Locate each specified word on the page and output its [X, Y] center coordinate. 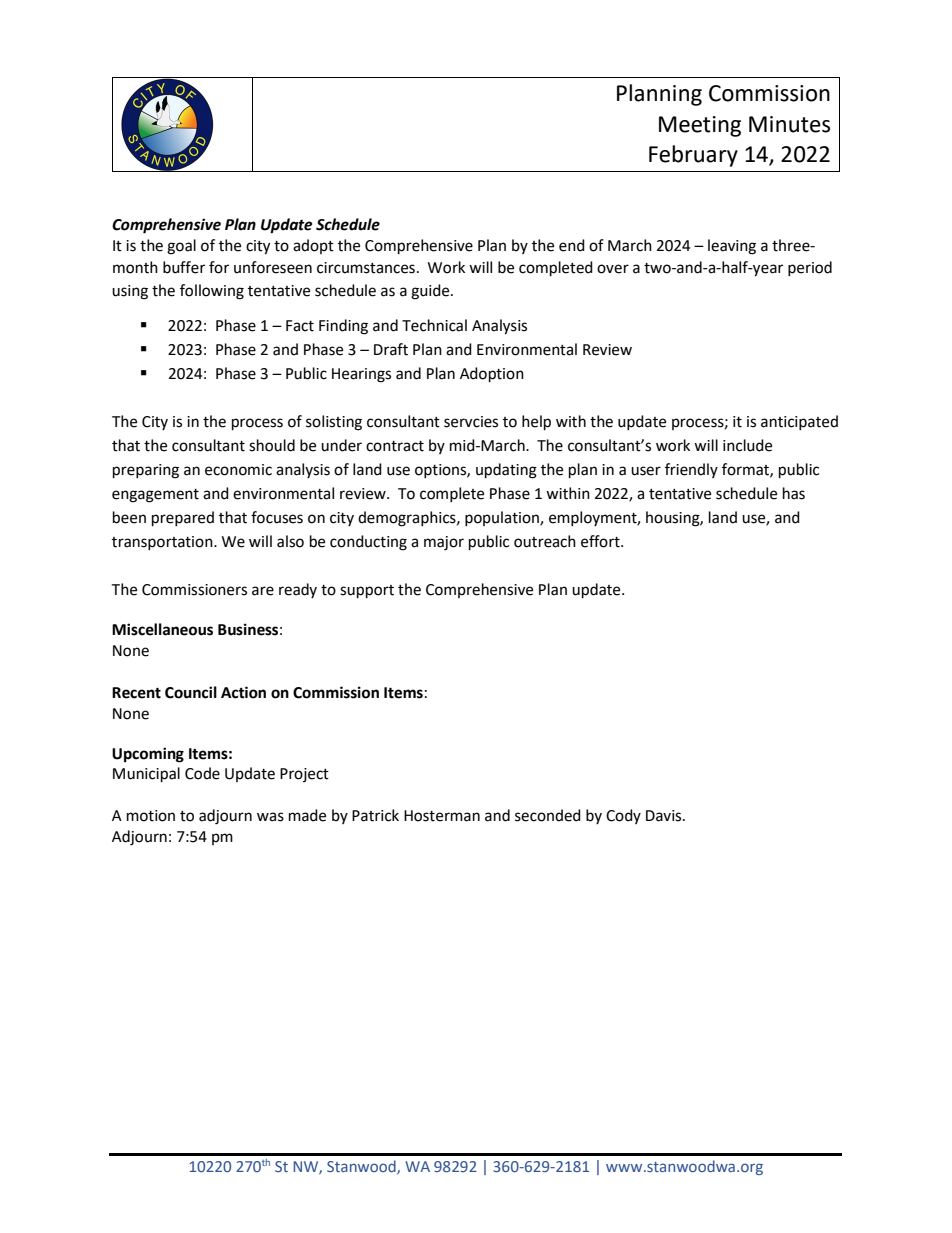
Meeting [700, 126]
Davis [665, 816]
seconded [548, 815]
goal [181, 247]
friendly [691, 470]
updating [506, 471]
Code [202, 773]
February [693, 156]
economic [238, 470]
